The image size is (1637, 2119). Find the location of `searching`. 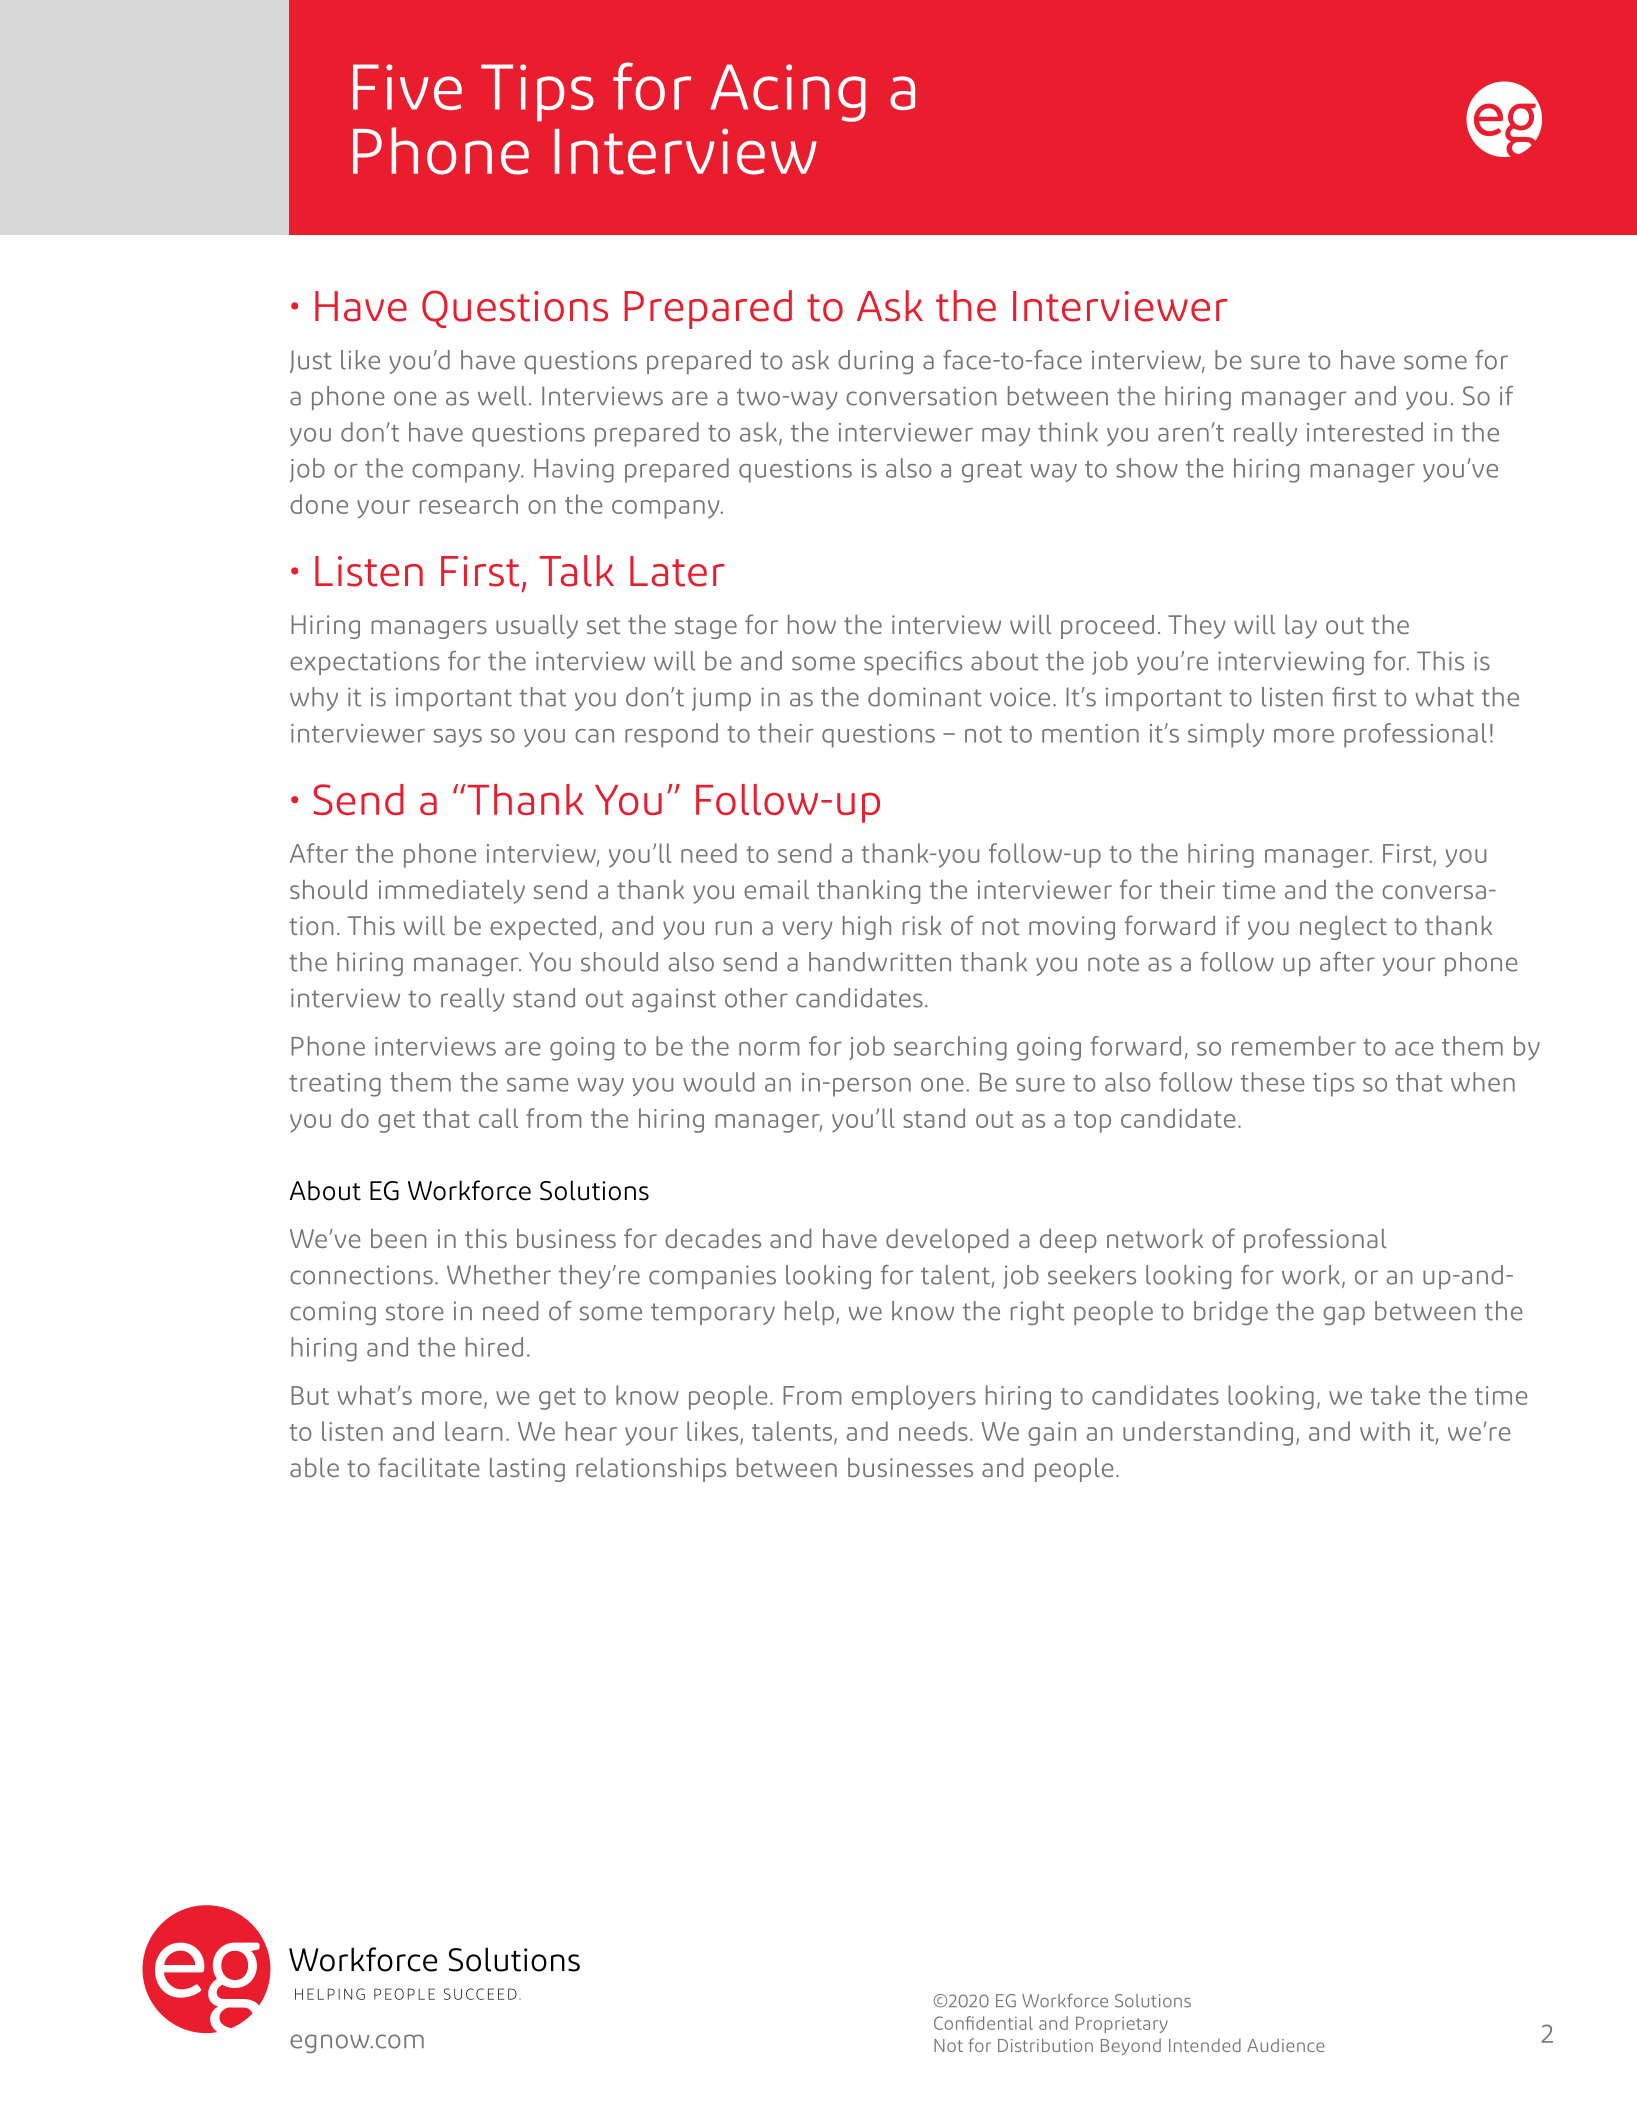

searching is located at coordinates (950, 1048).
